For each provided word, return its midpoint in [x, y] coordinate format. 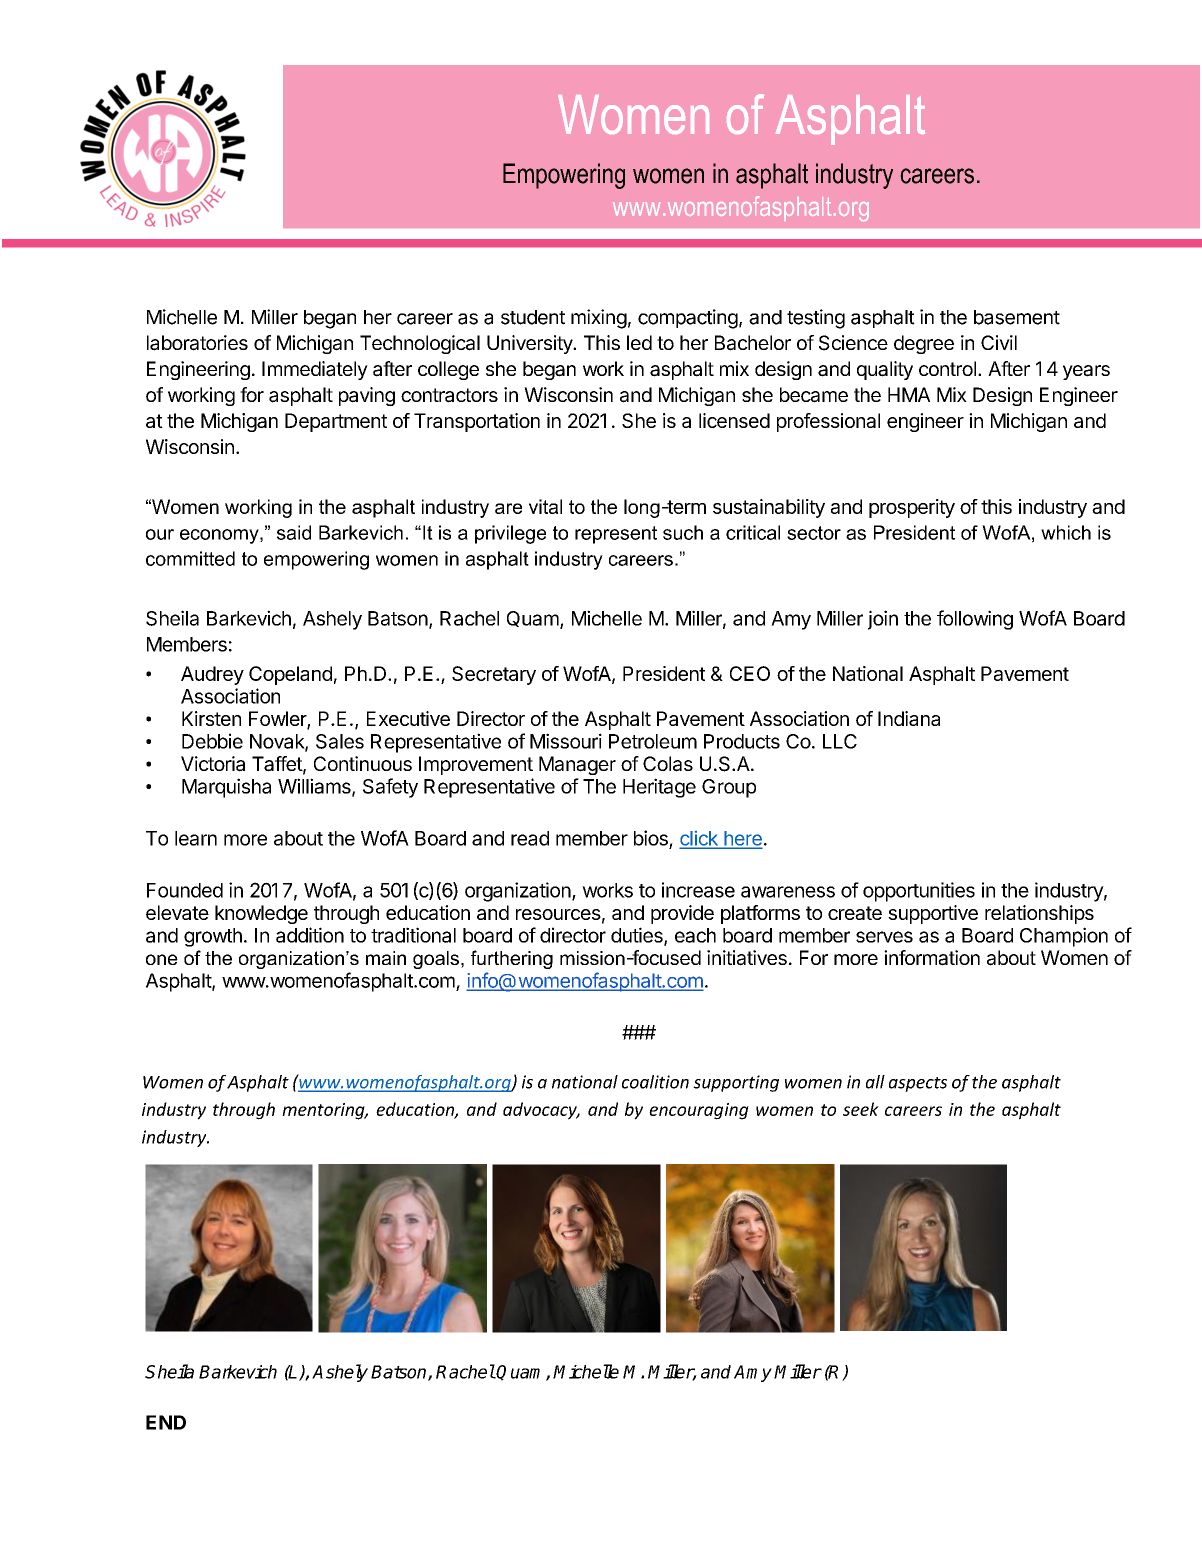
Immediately [315, 370]
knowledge [261, 914]
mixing [599, 319]
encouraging [699, 1111]
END [166, 1422]
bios [651, 838]
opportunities [919, 892]
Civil [999, 342]
